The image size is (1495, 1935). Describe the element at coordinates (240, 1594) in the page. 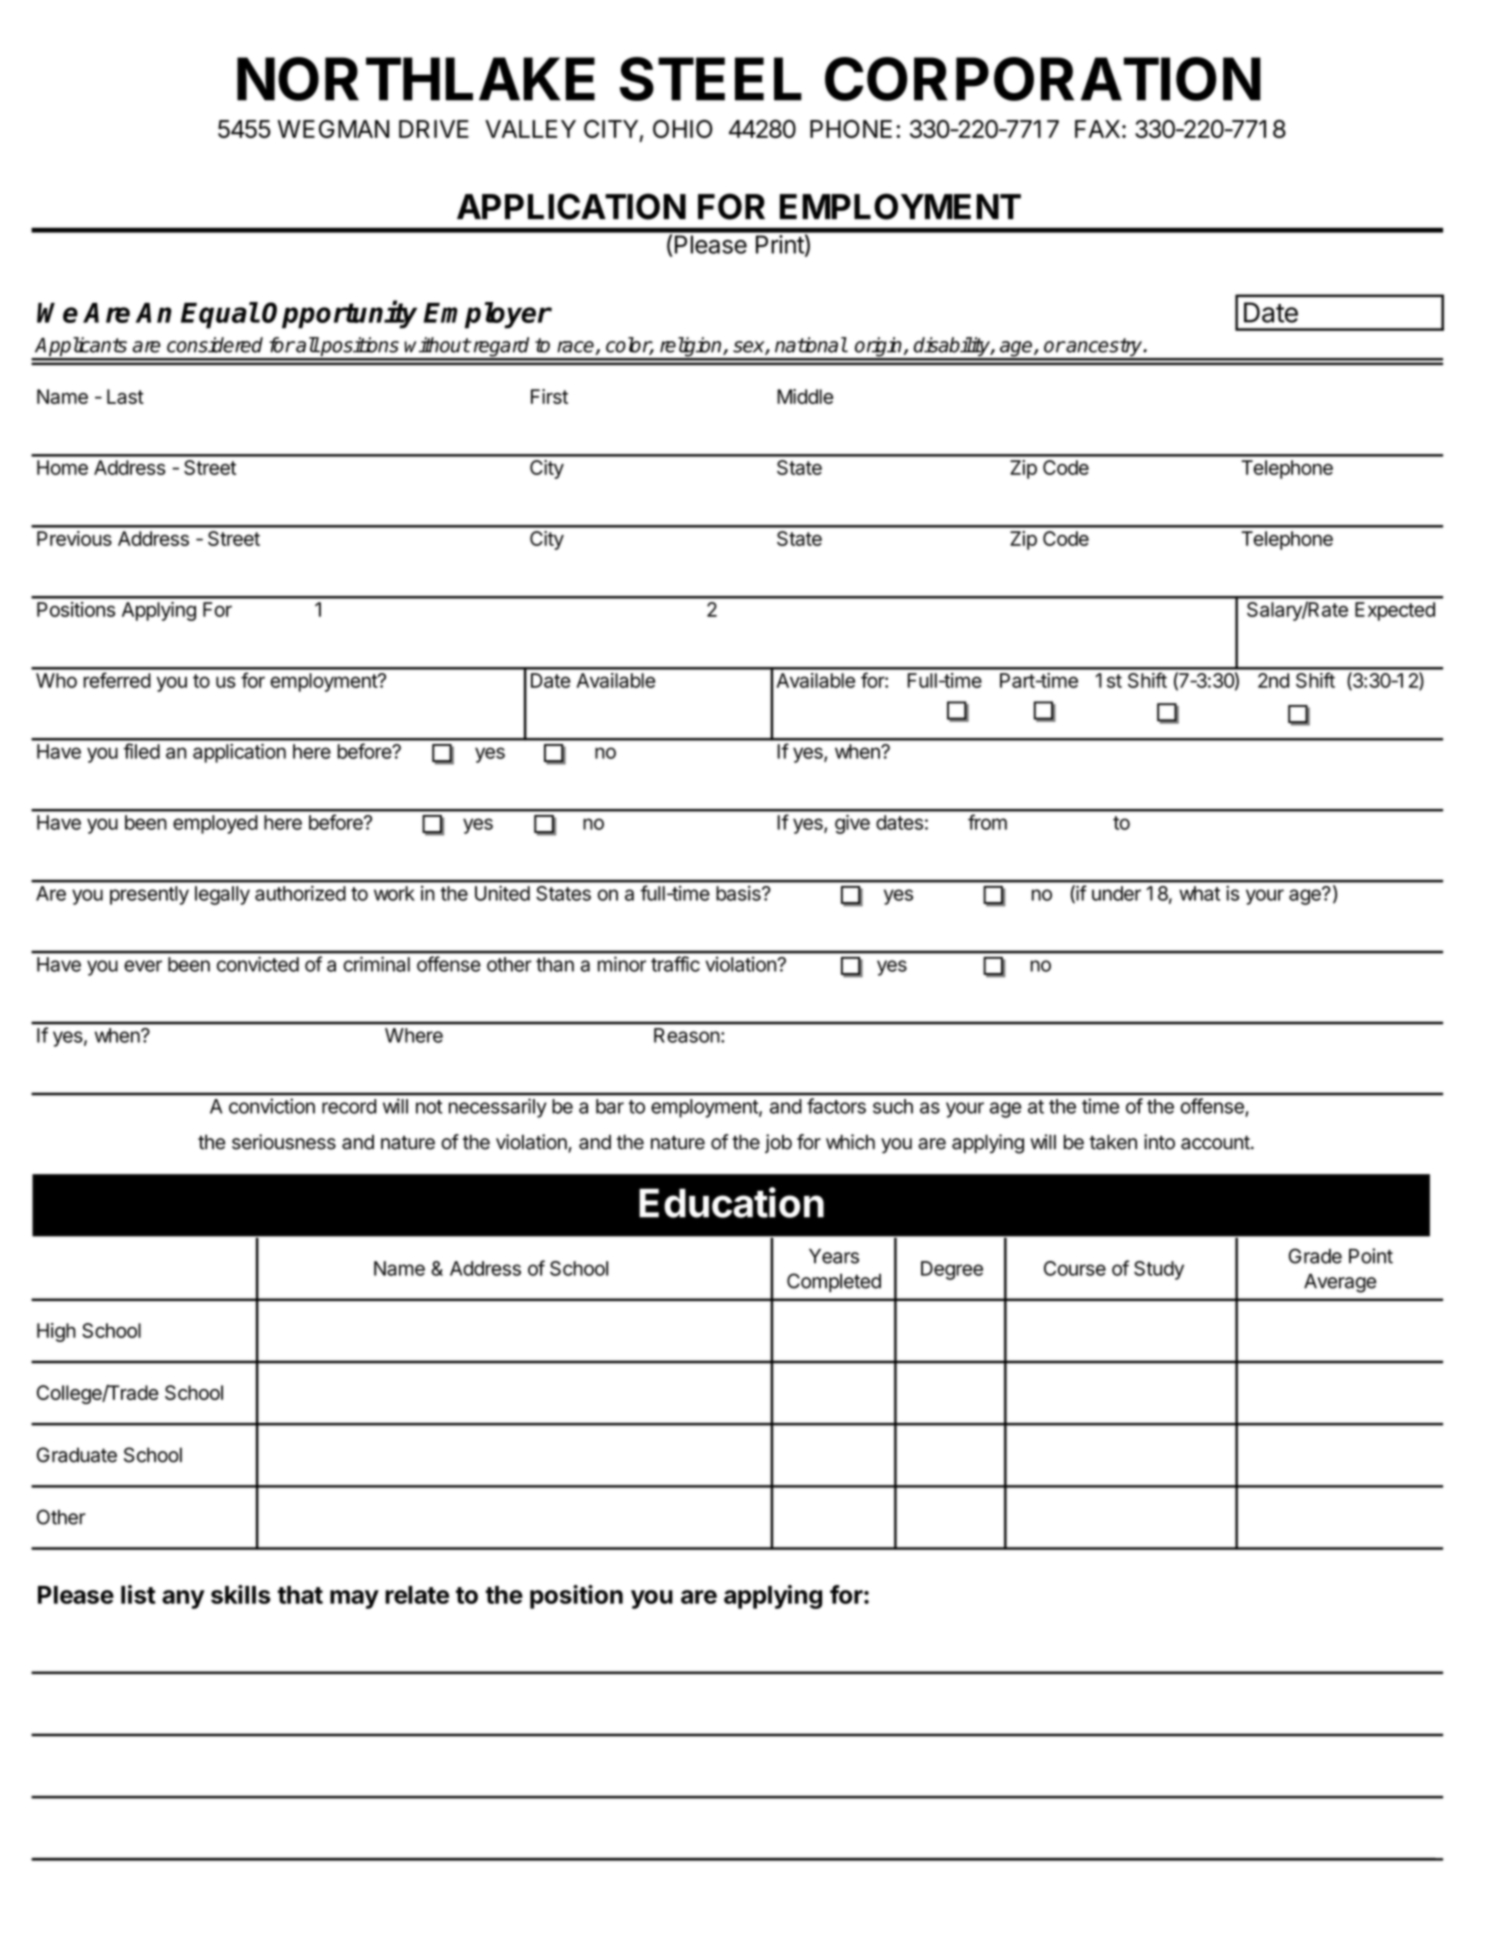

I see `skills` at that location.
